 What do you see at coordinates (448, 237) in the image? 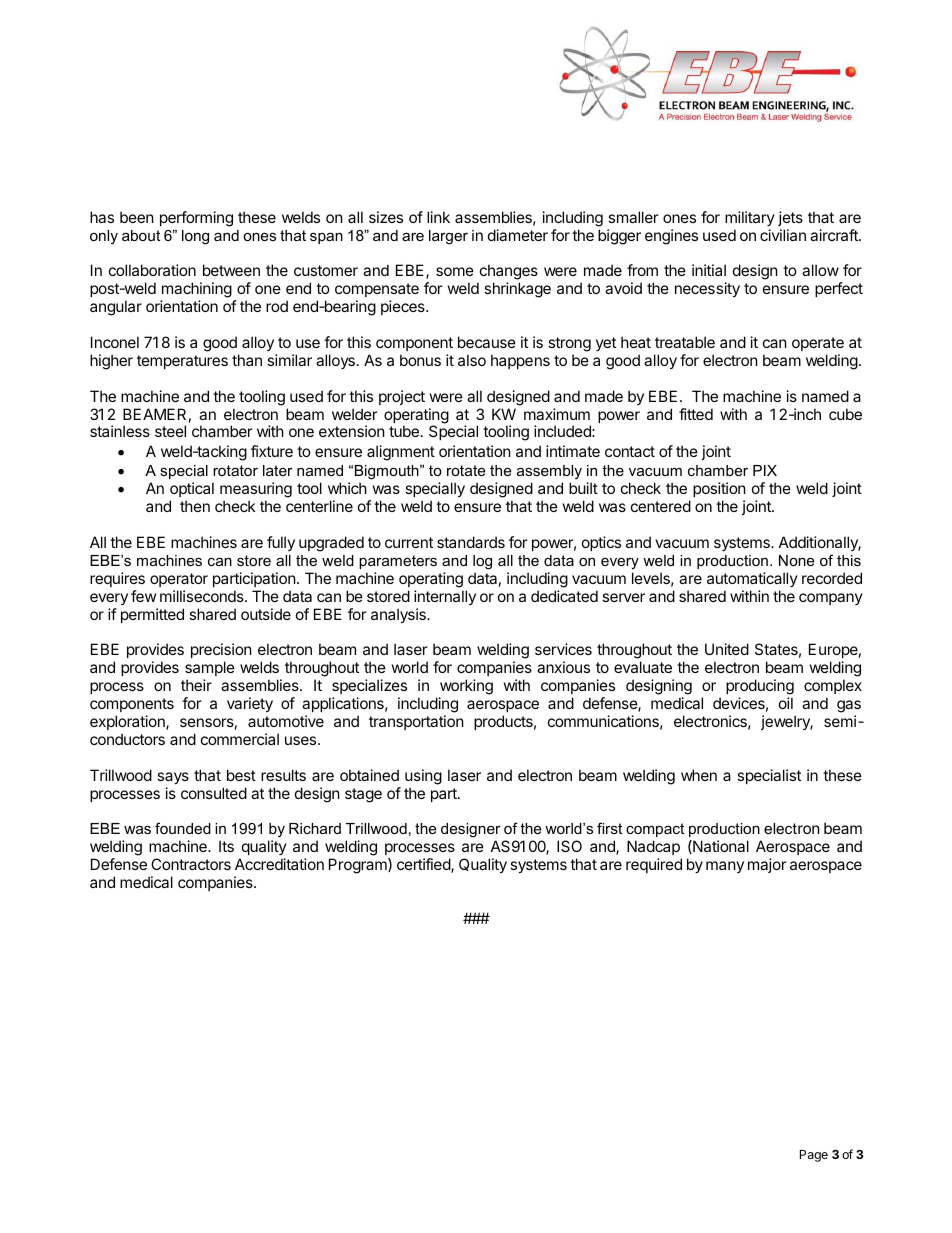
I see `larger` at bounding box center [448, 237].
